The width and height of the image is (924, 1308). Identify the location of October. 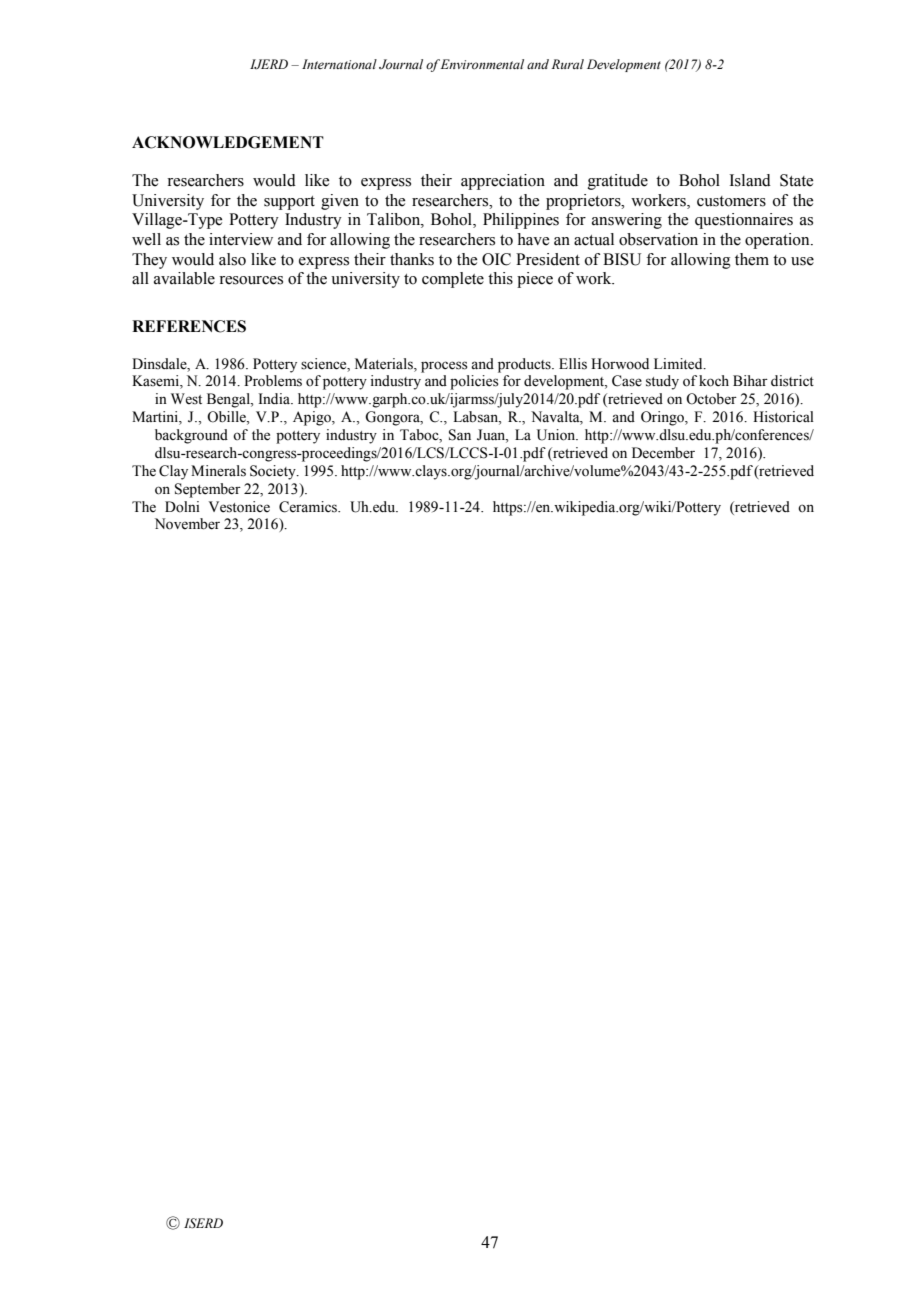
(711, 399).
